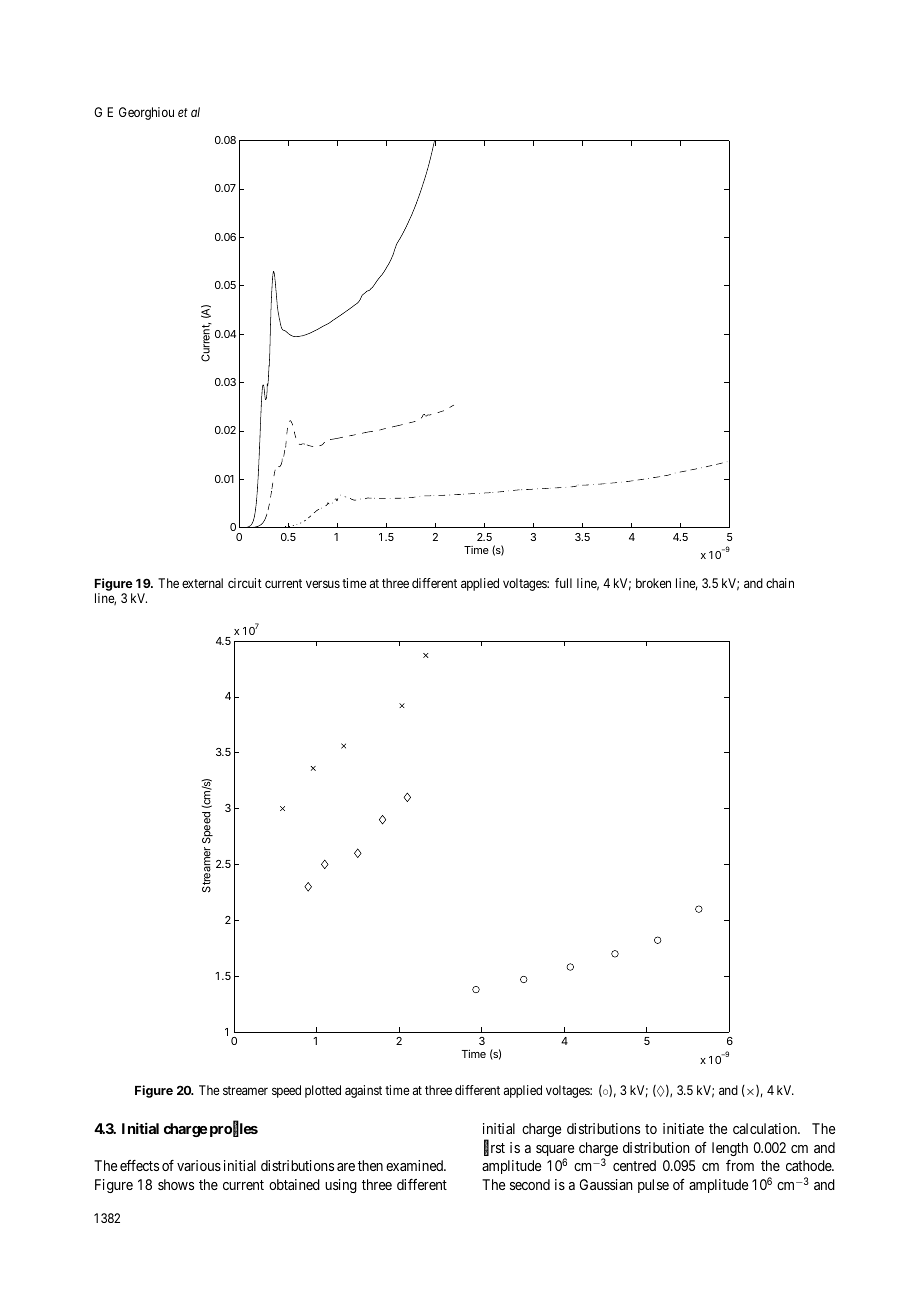  What do you see at coordinates (245, 583) in the page?
I see `circuit` at bounding box center [245, 583].
